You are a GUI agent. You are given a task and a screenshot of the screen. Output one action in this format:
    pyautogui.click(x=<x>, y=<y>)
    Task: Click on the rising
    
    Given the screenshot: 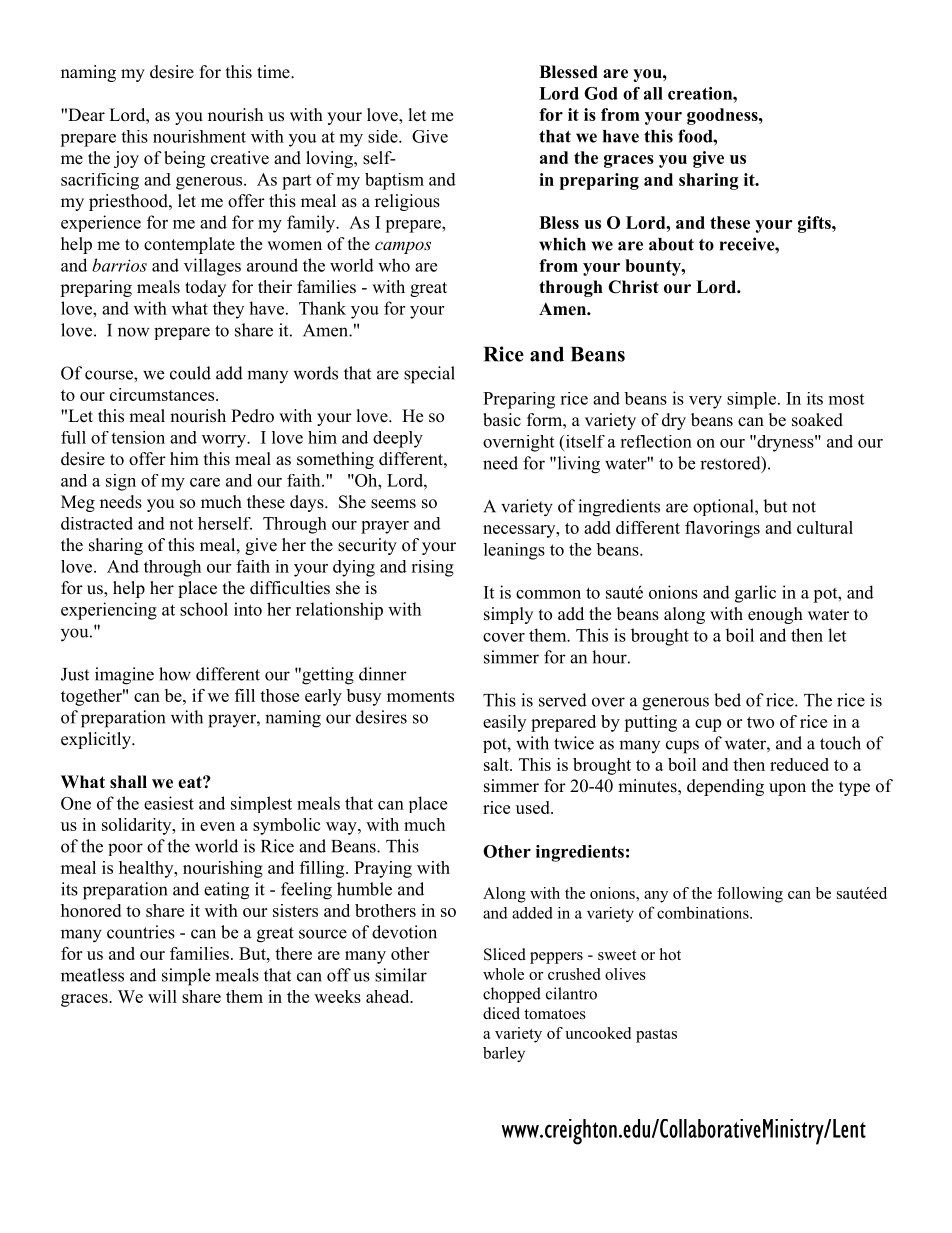 What is the action you would take?
    pyautogui.click(x=432, y=568)
